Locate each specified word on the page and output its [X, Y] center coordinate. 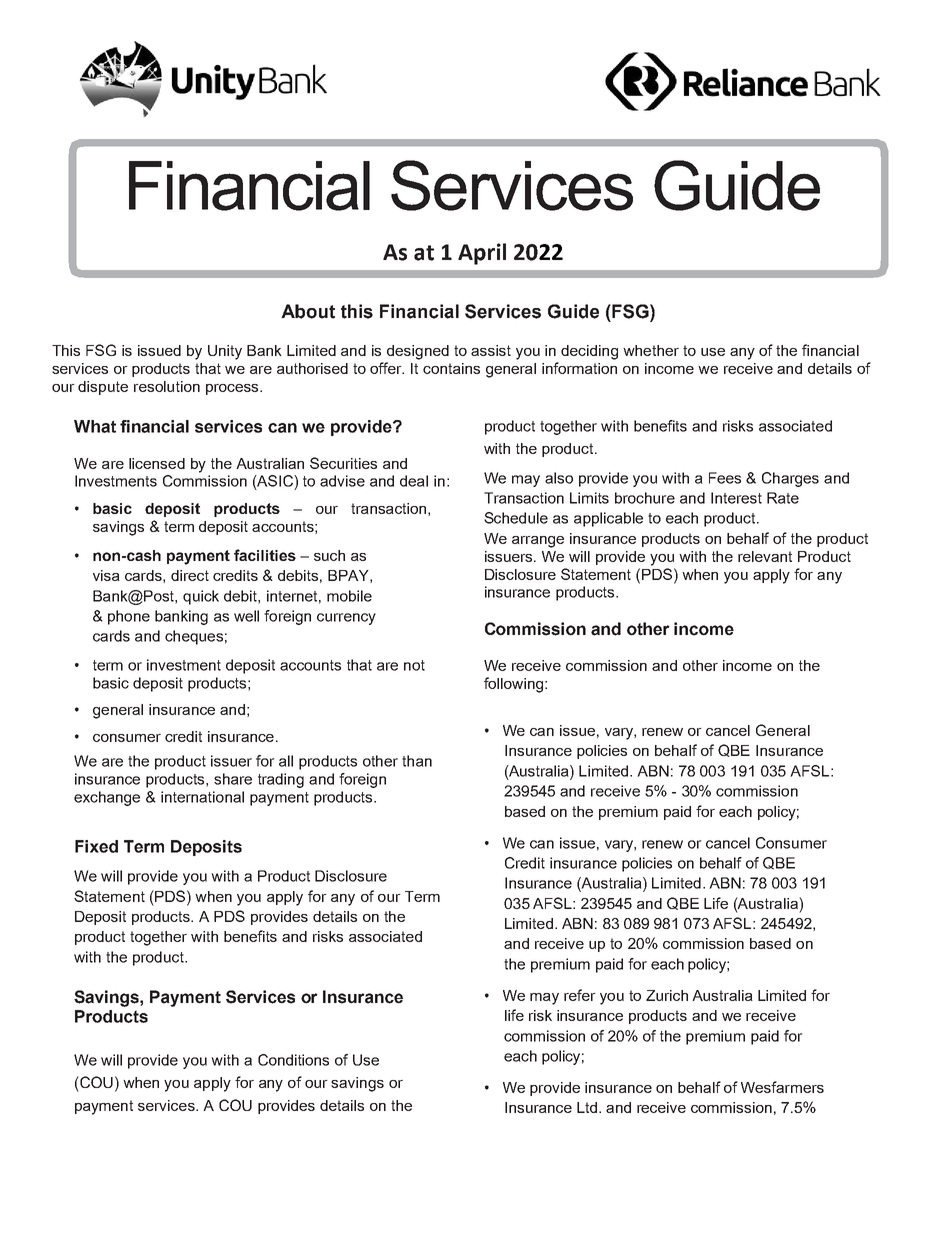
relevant [765, 556]
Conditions [293, 1060]
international [202, 797]
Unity [225, 352]
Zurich [667, 995]
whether [651, 350]
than [417, 761]
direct [190, 575]
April [482, 254]
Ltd [587, 1107]
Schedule [516, 518]
